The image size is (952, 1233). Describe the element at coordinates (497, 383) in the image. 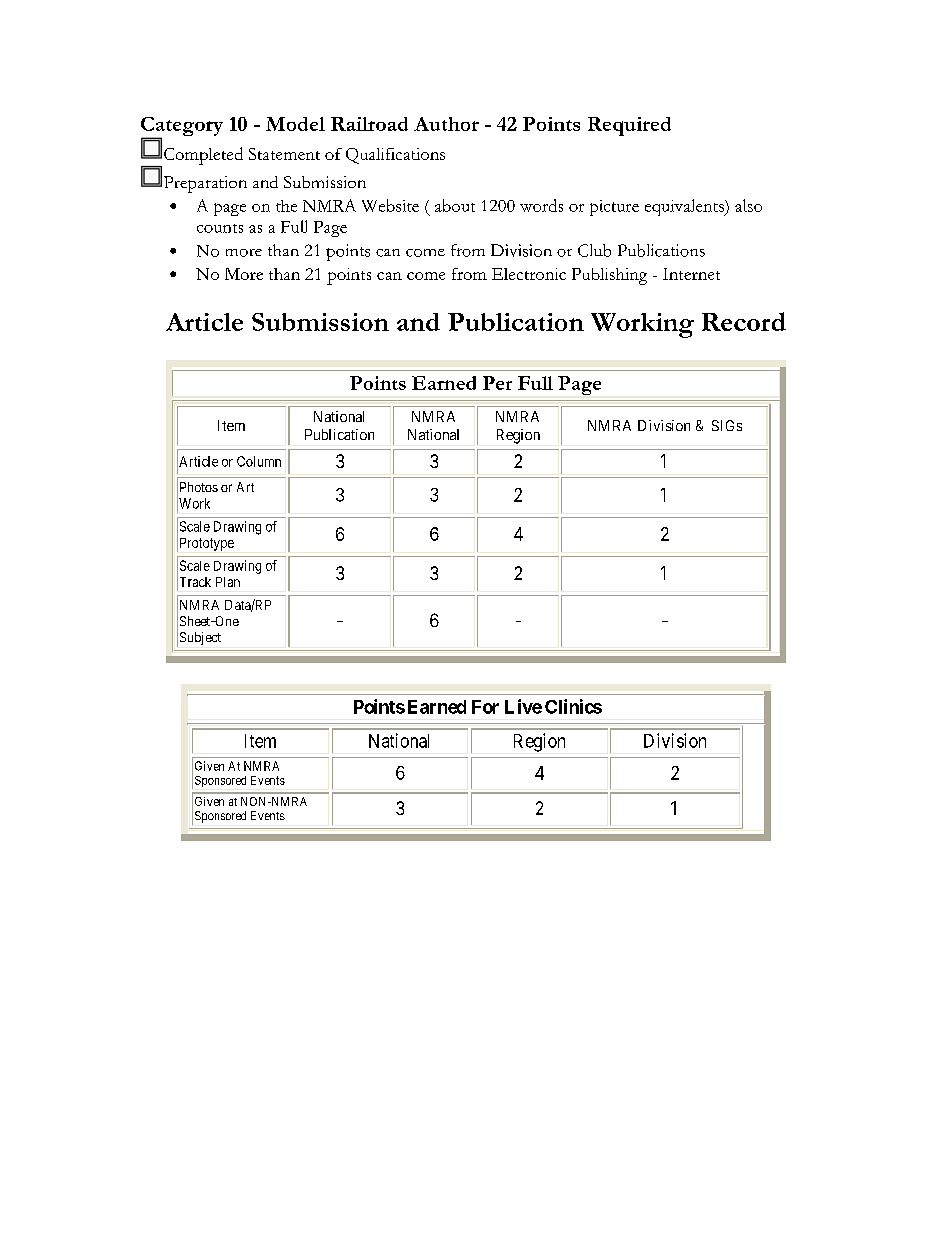

I see `Per` at that location.
